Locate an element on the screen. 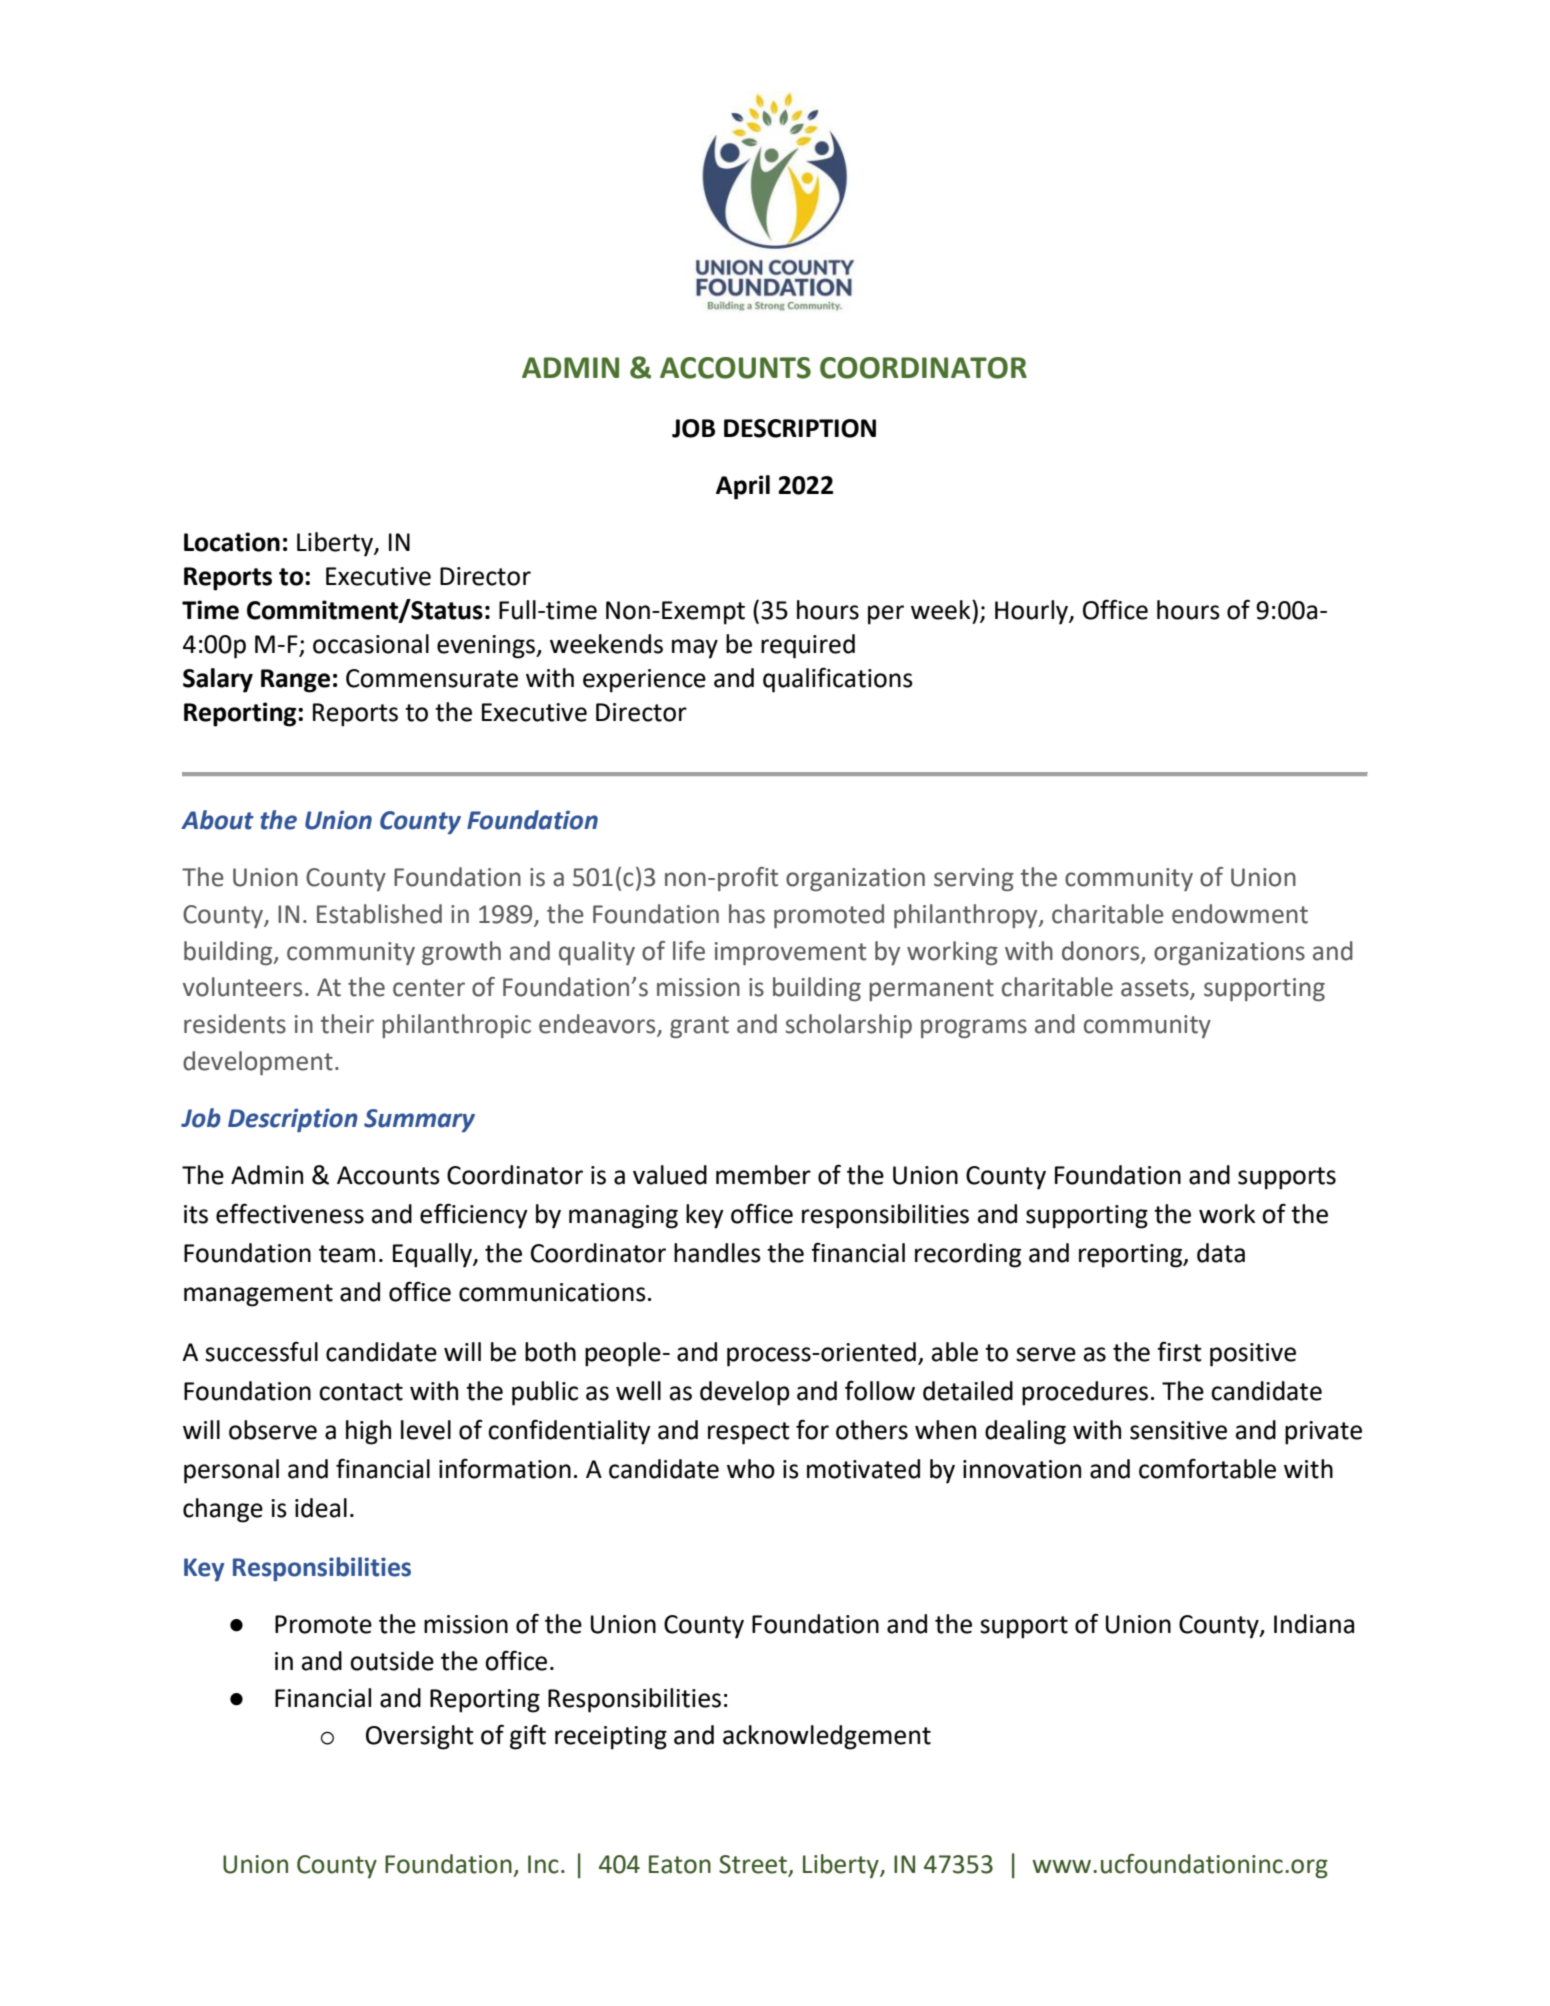 This screenshot has height=2006, width=1550. respect is located at coordinates (749, 1433).
